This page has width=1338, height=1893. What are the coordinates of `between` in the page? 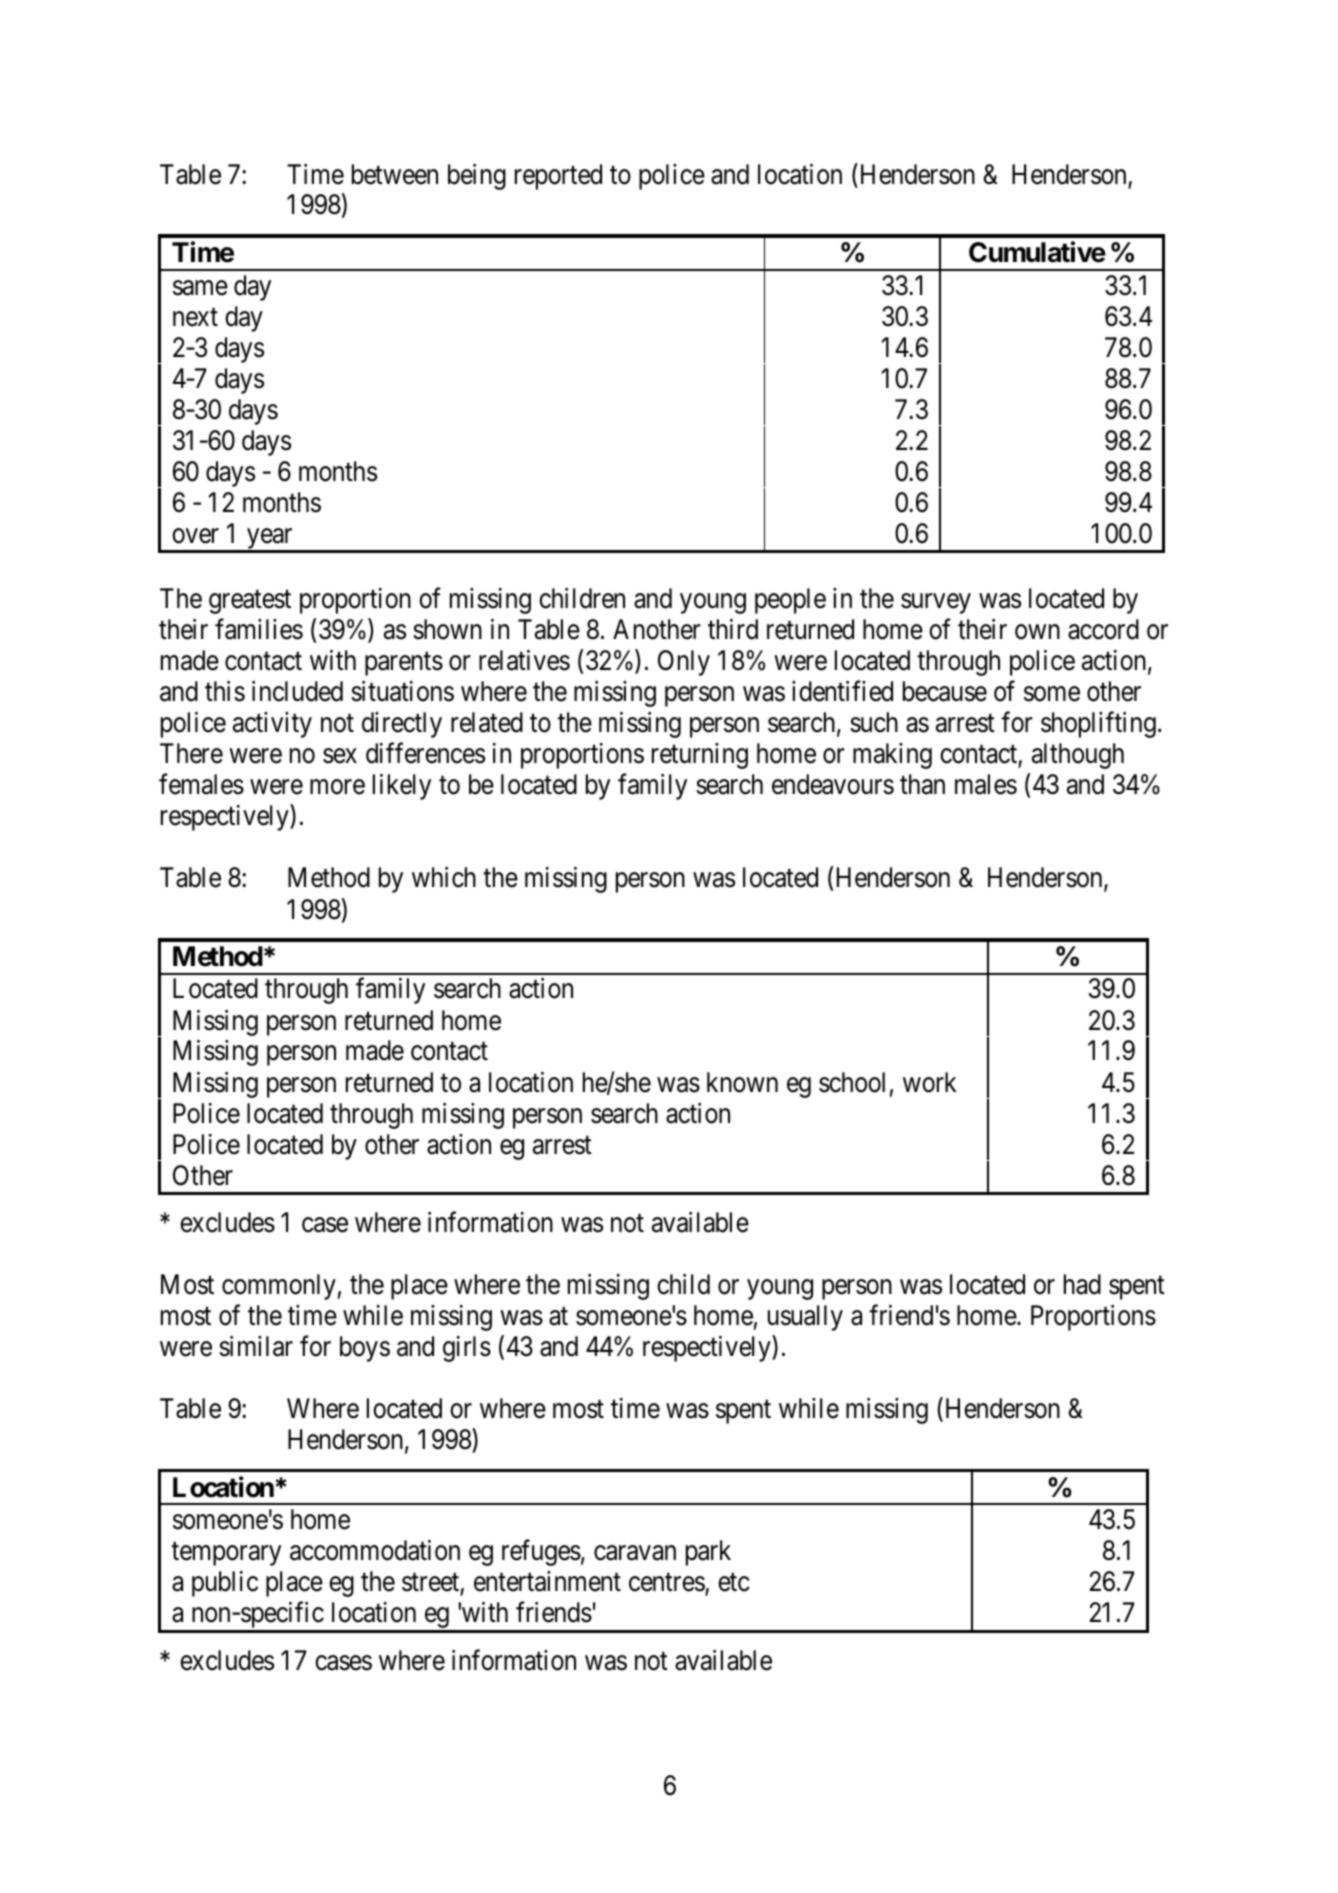 It's located at (395, 174).
